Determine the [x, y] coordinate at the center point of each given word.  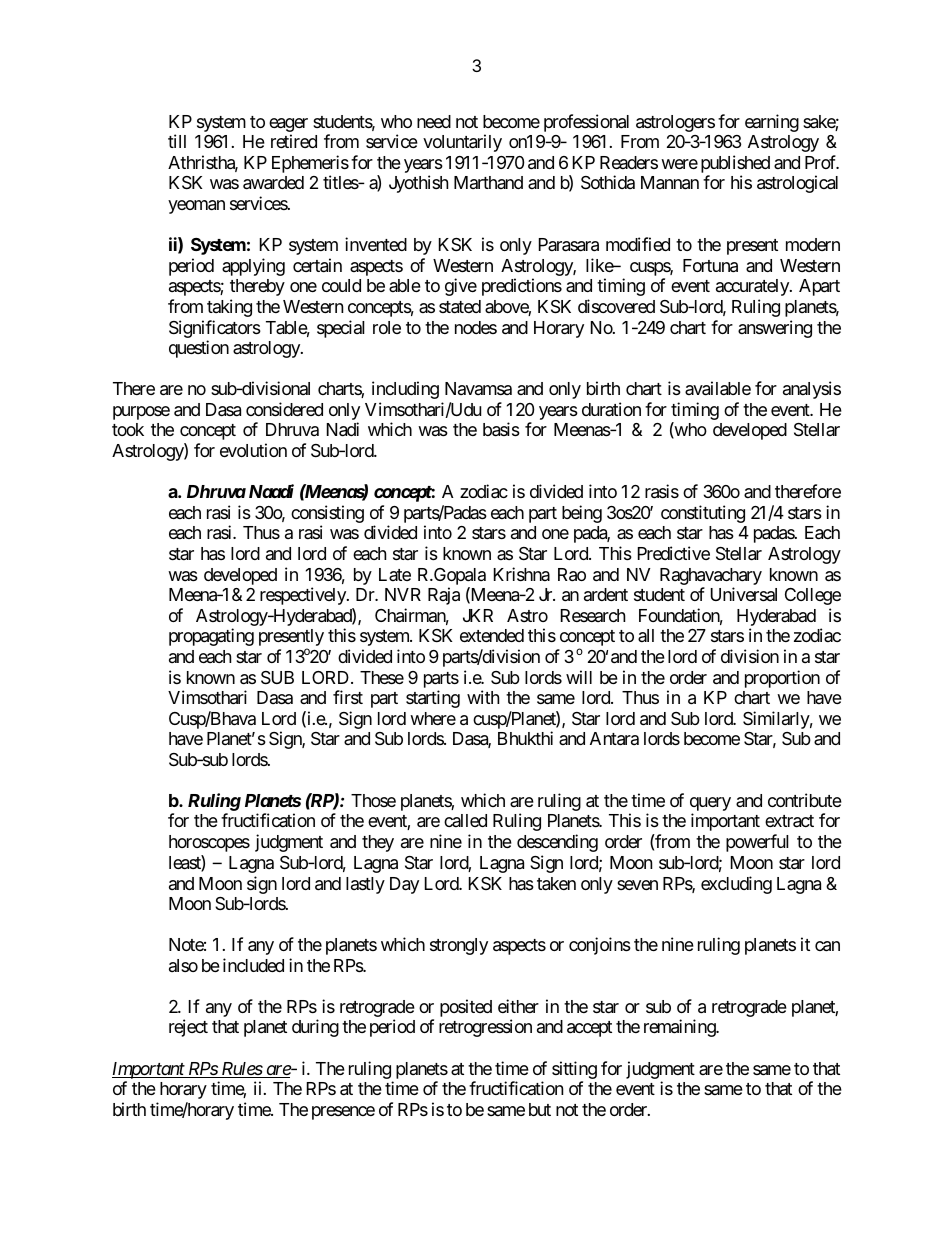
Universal [744, 594]
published [735, 165]
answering [775, 329]
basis [501, 429]
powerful [757, 843]
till [177, 141]
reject [188, 1028]
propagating [211, 637]
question [199, 349]
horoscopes [209, 843]
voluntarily [462, 143]
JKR [478, 615]
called [465, 820]
